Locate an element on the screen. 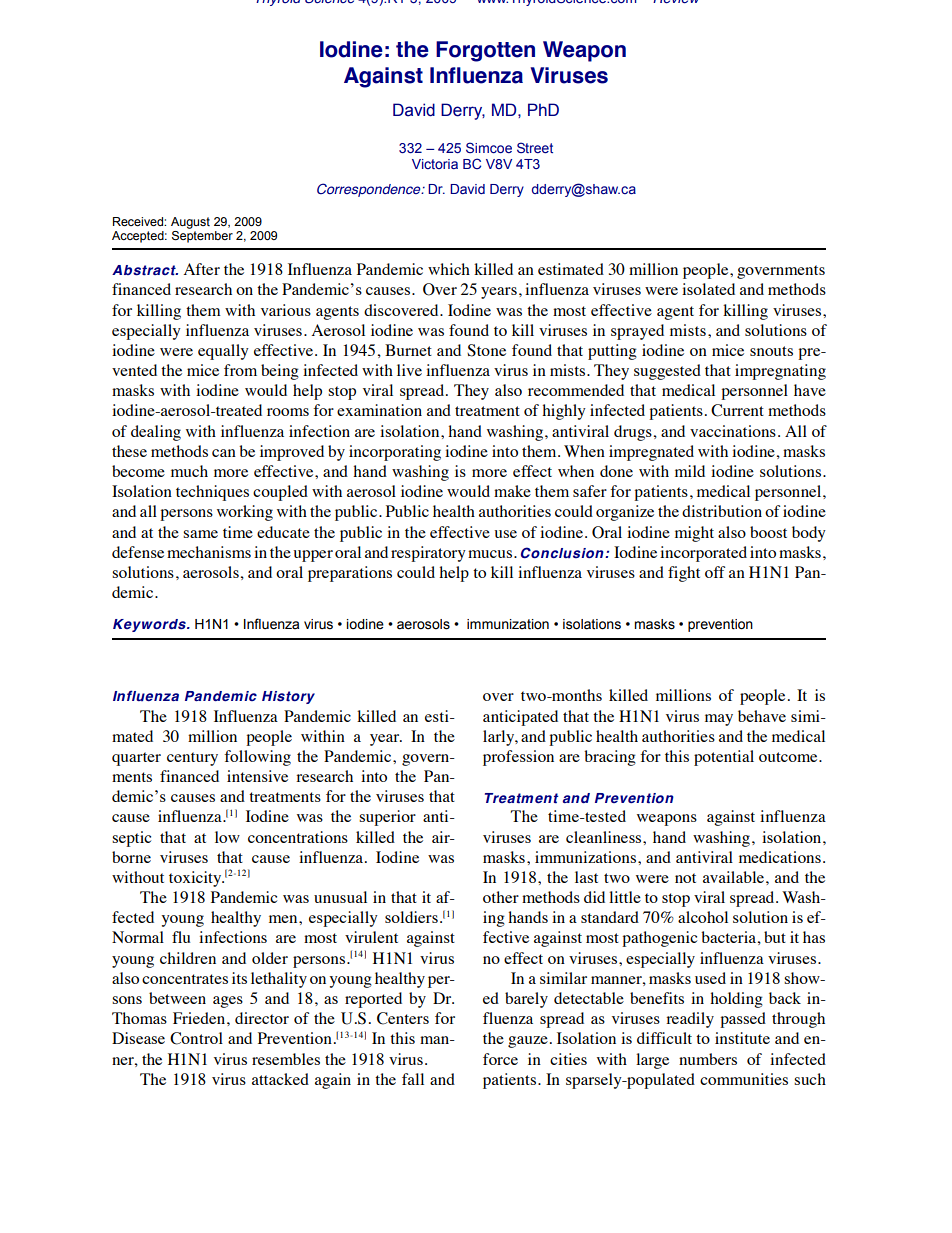 This screenshot has height=1233, width=952. Street is located at coordinates (535, 147).
